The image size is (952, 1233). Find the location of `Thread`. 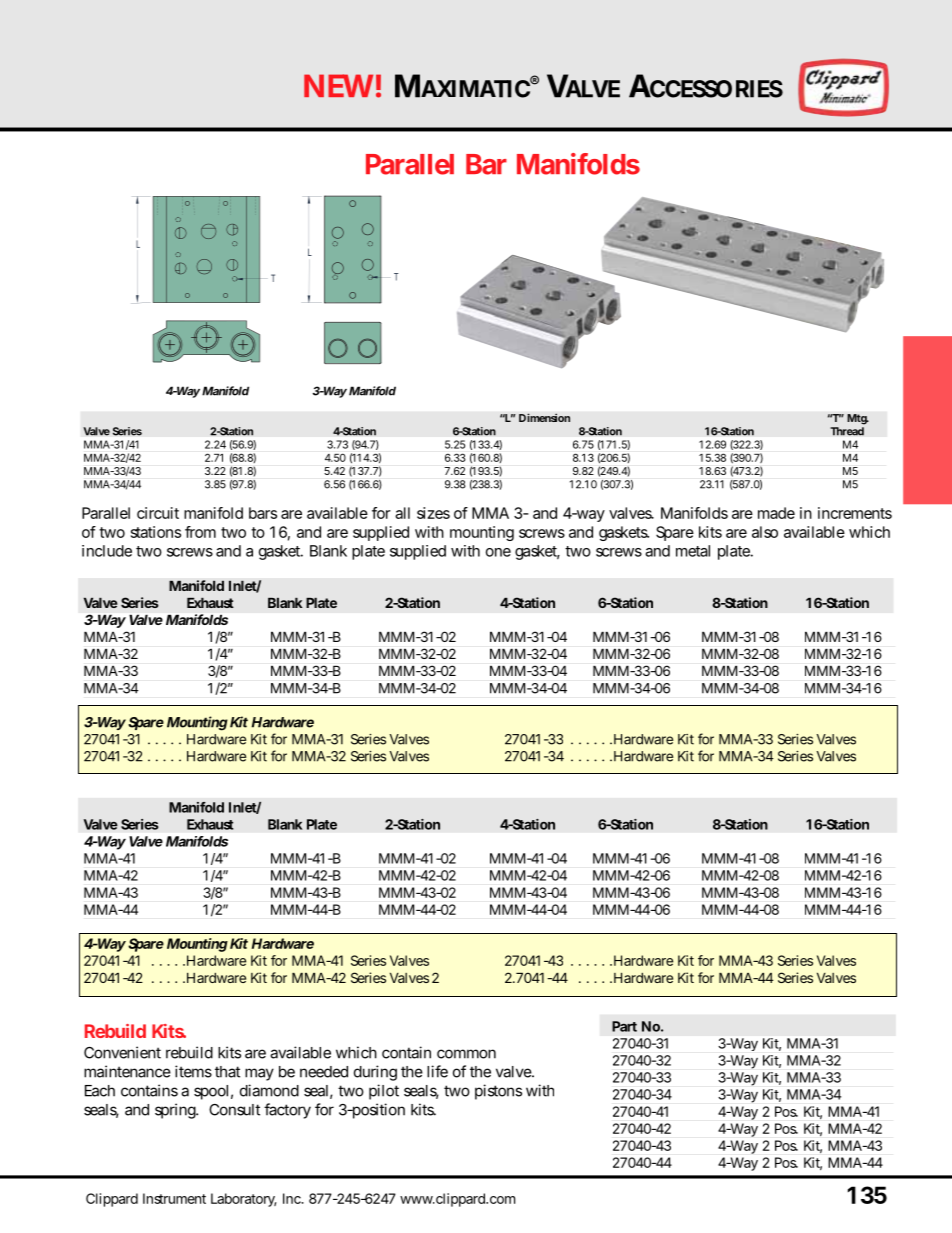

Thread is located at coordinates (847, 431).
